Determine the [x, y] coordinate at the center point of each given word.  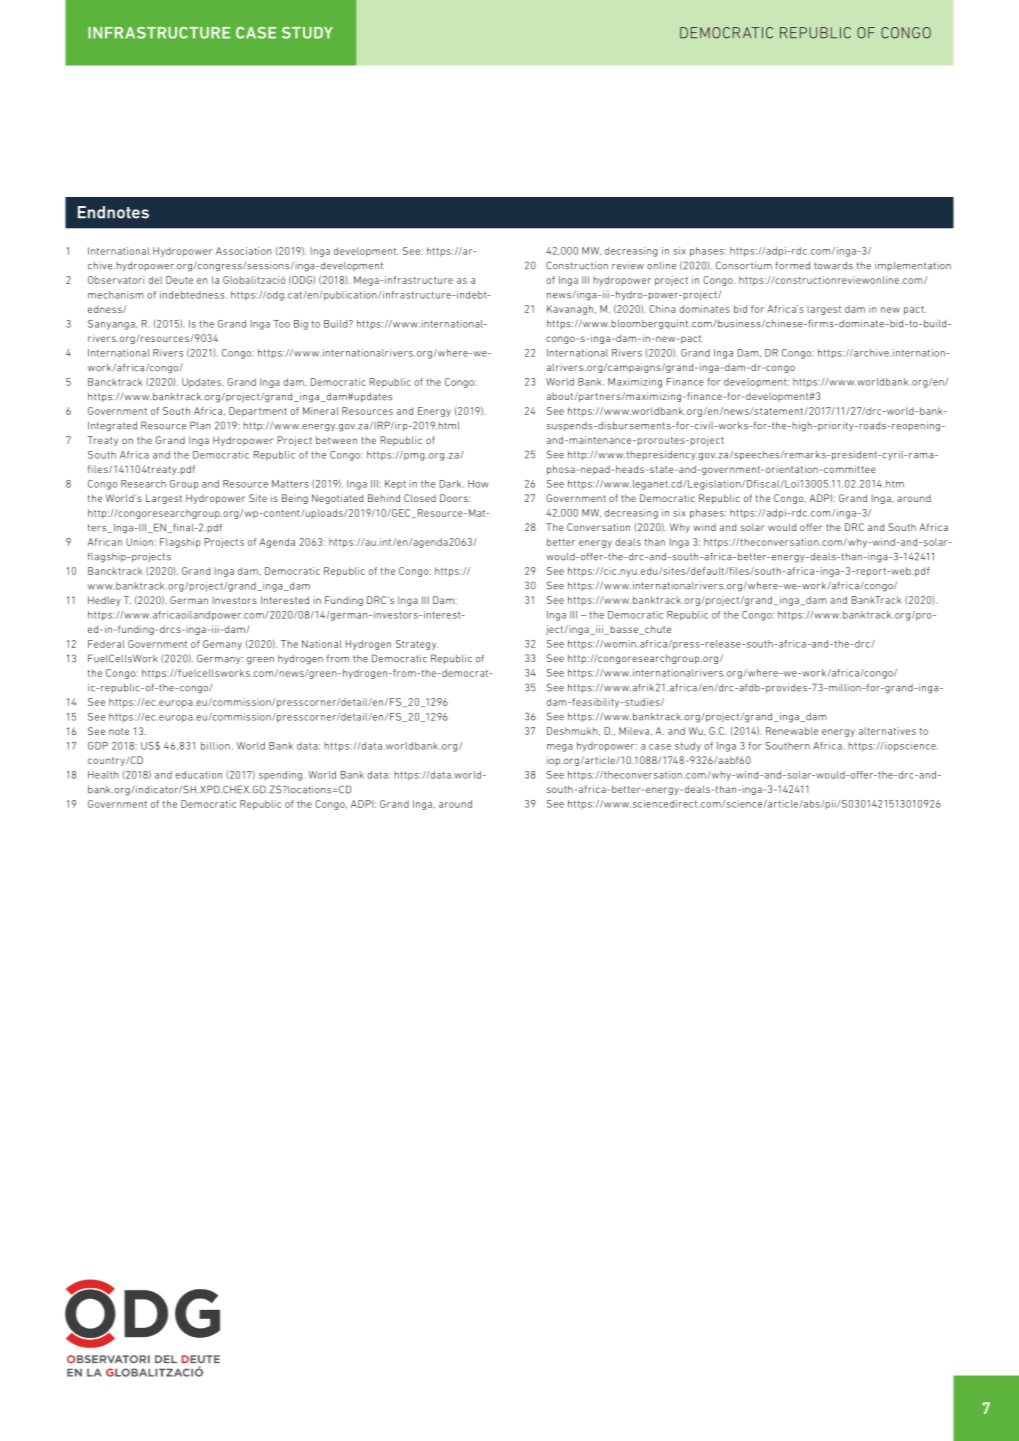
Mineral [321, 411]
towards [833, 266]
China [662, 309]
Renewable [792, 731]
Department [258, 412]
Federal [106, 644]
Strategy [417, 645]
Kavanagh [571, 310]
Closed [420, 498]
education [198, 775]
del [155, 280]
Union [139, 542]
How [478, 484]
